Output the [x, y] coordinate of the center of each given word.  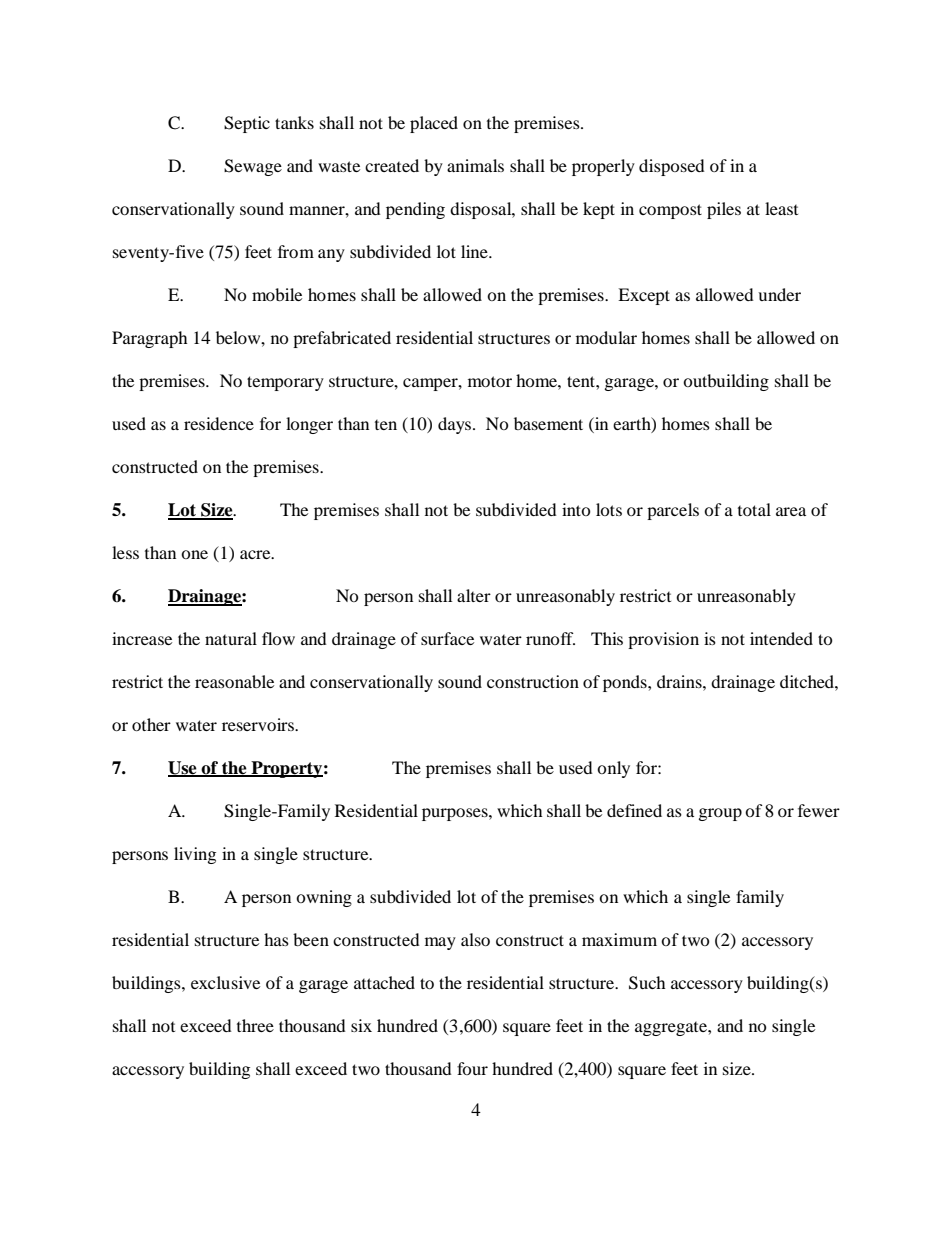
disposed [672, 167]
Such [647, 983]
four [472, 1068]
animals [475, 165]
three [255, 1025]
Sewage [253, 167]
